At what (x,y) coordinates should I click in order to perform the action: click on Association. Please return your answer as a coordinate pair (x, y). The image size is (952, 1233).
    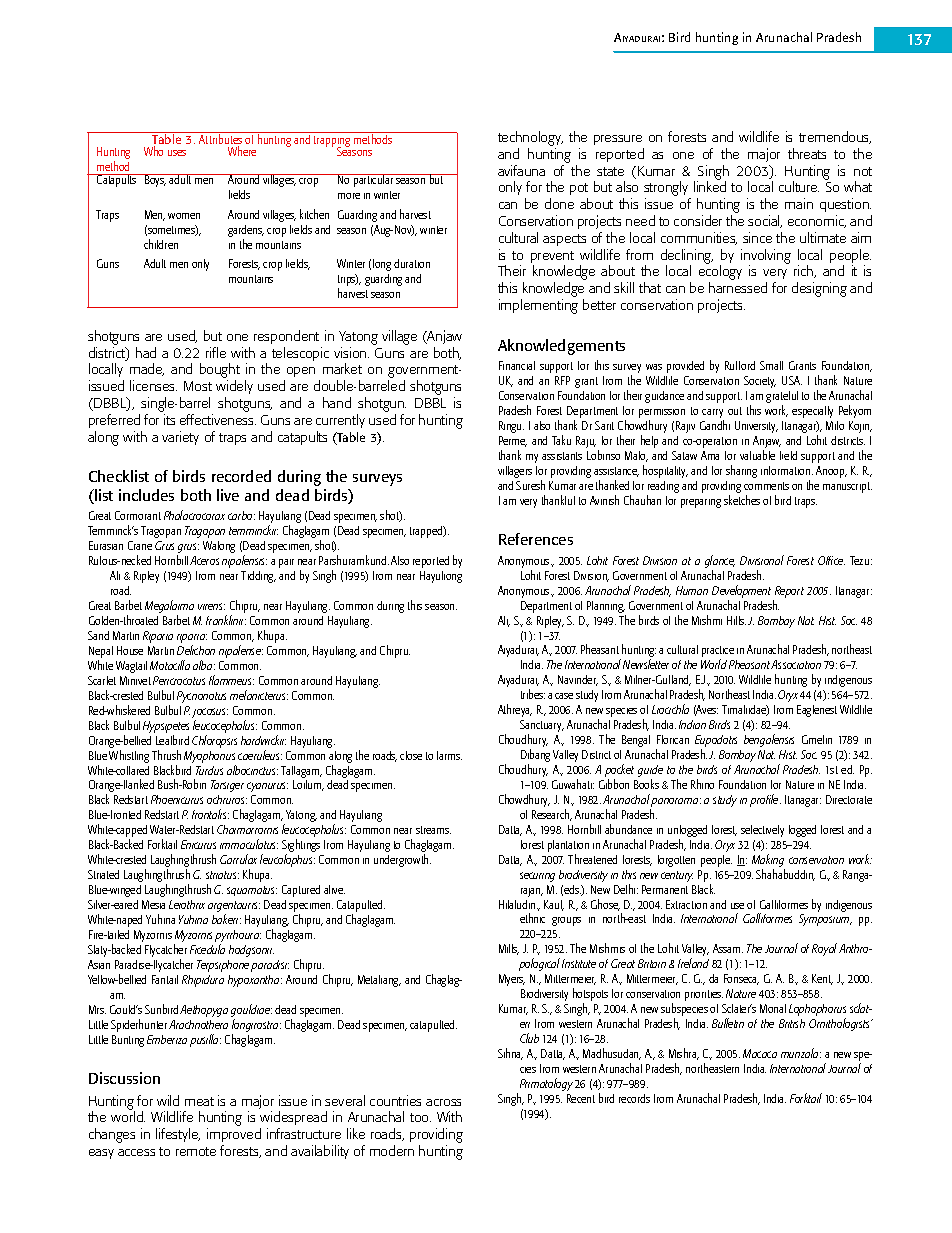
    Looking at the image, I should click on (796, 664).
